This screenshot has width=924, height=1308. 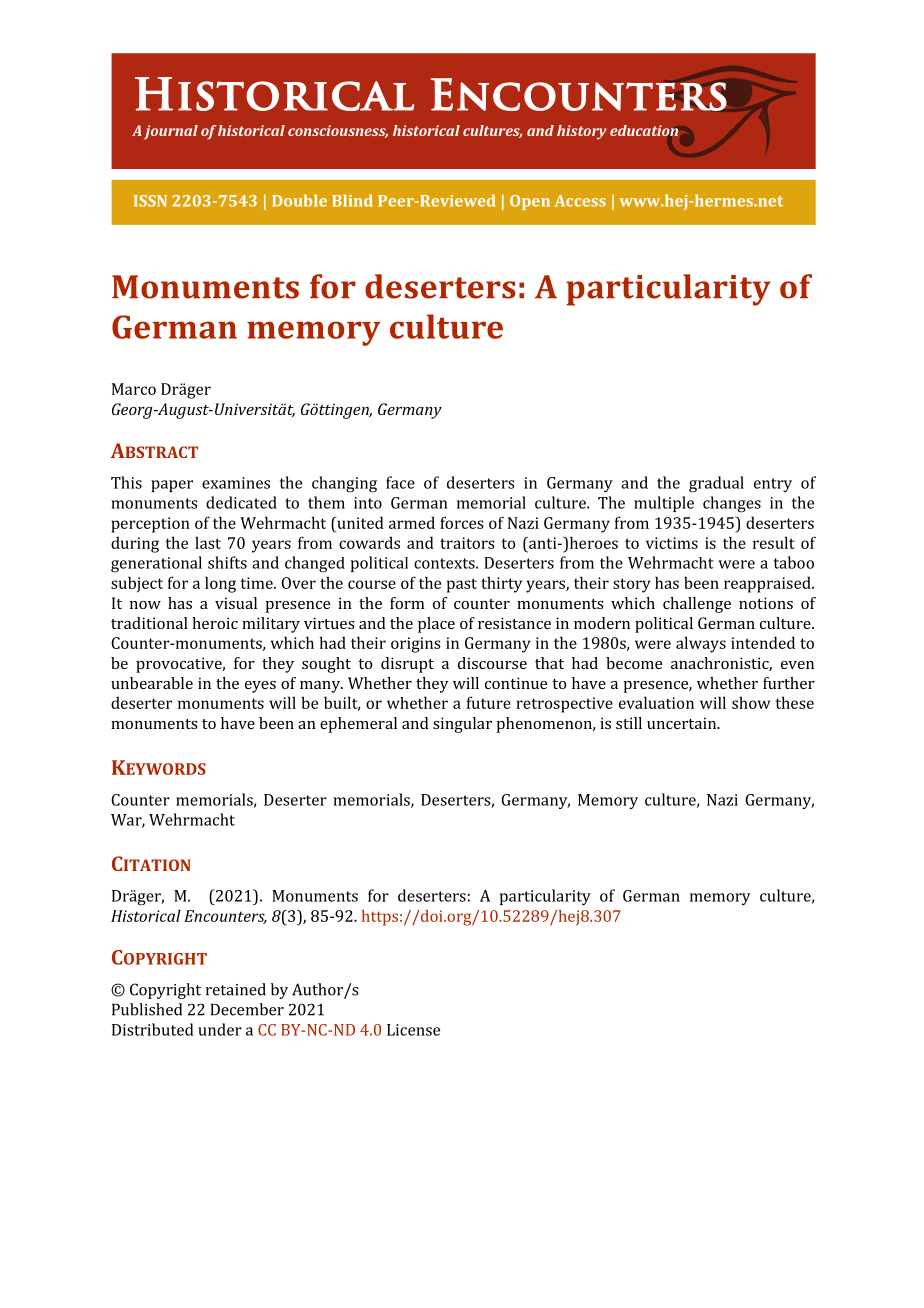 I want to click on retained, so click(x=236, y=989).
